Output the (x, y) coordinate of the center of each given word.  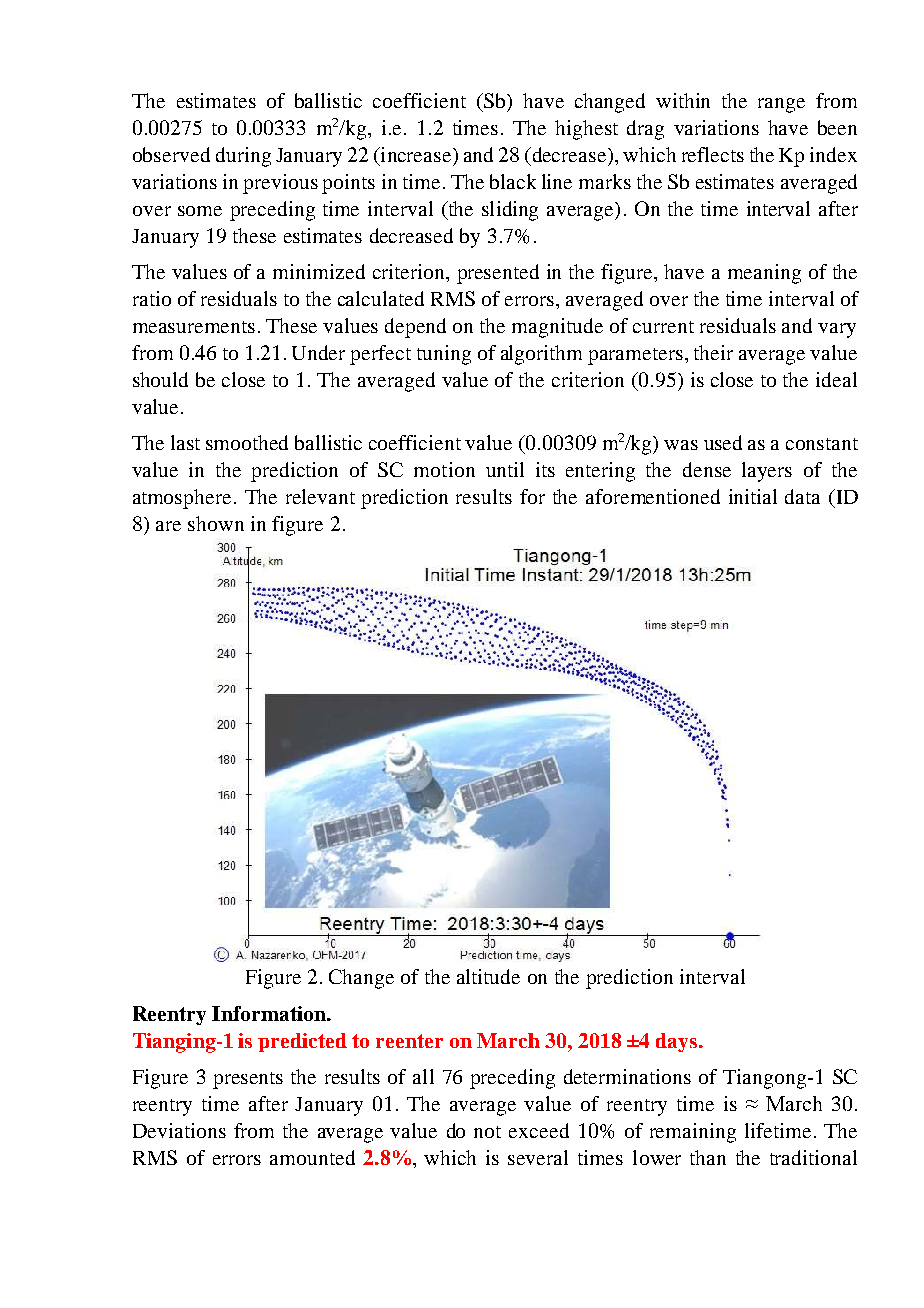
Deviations (179, 1130)
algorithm (541, 355)
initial (753, 496)
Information (270, 1013)
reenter (409, 1041)
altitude (488, 976)
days (676, 1042)
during (243, 157)
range (781, 105)
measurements (194, 327)
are (168, 526)
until (505, 469)
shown (216, 523)
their (713, 352)
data (802, 496)
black (513, 181)
